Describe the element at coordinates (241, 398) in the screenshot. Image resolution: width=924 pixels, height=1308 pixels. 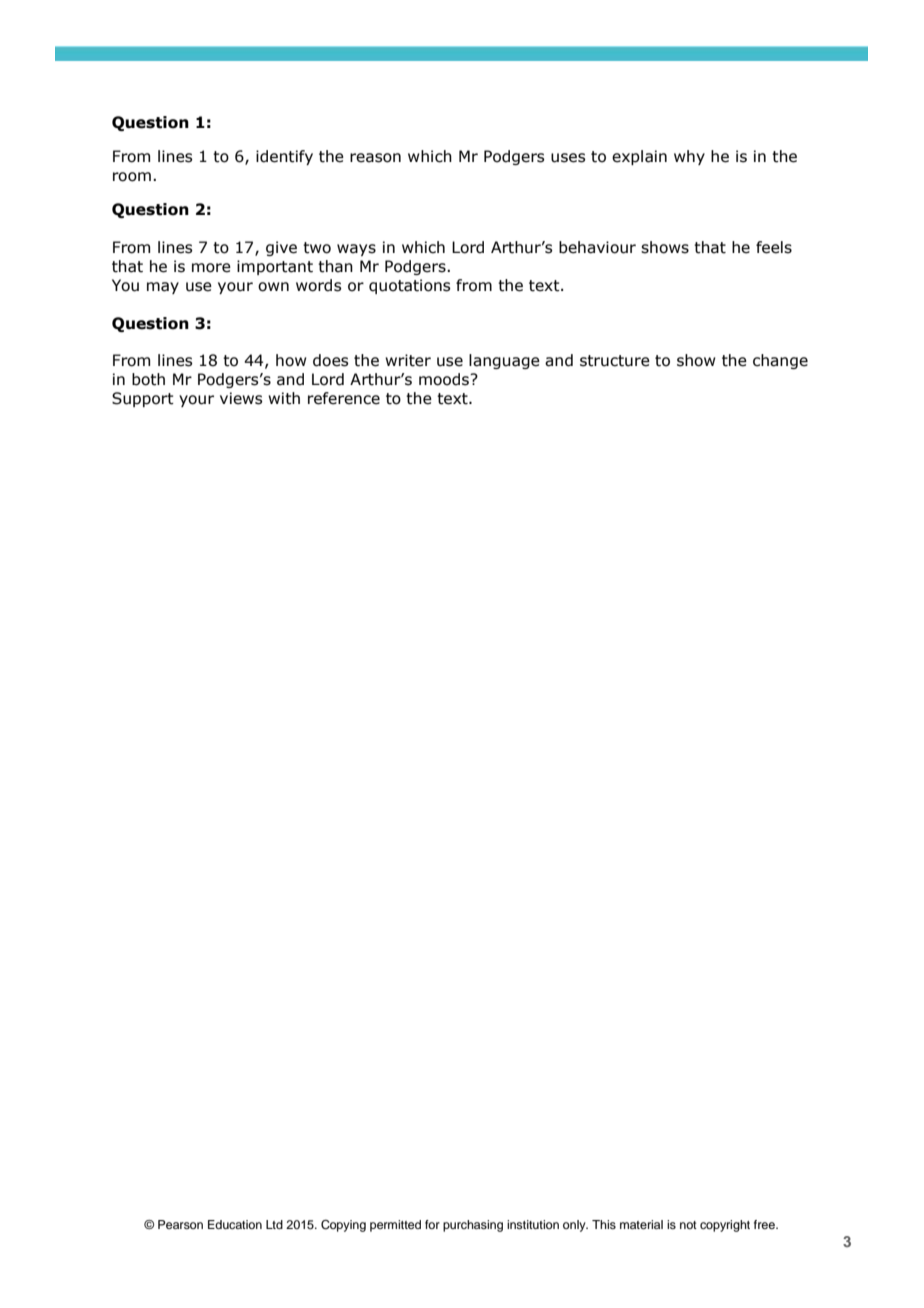
I see `views` at that location.
